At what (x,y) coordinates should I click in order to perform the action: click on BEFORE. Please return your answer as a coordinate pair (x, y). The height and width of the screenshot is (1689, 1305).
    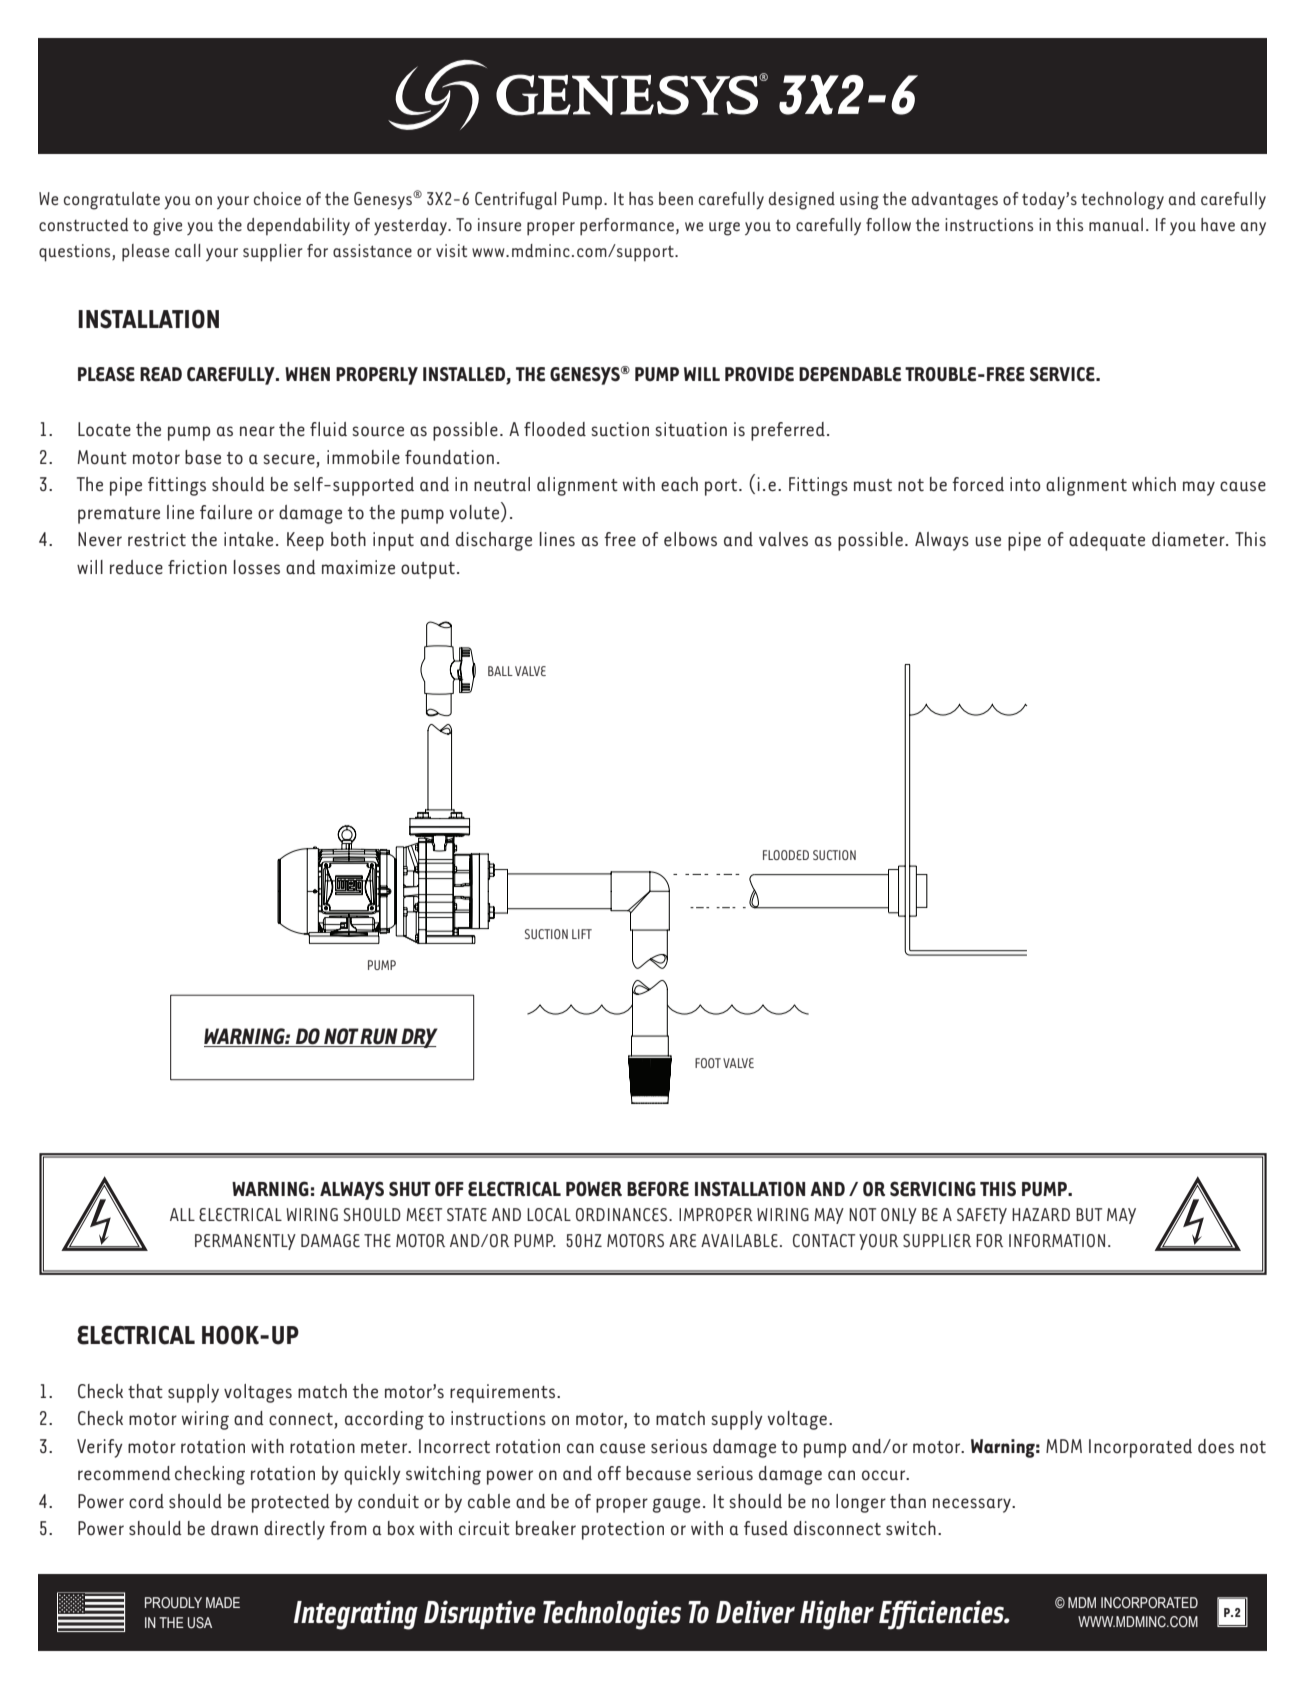
    Looking at the image, I should click on (658, 1189).
